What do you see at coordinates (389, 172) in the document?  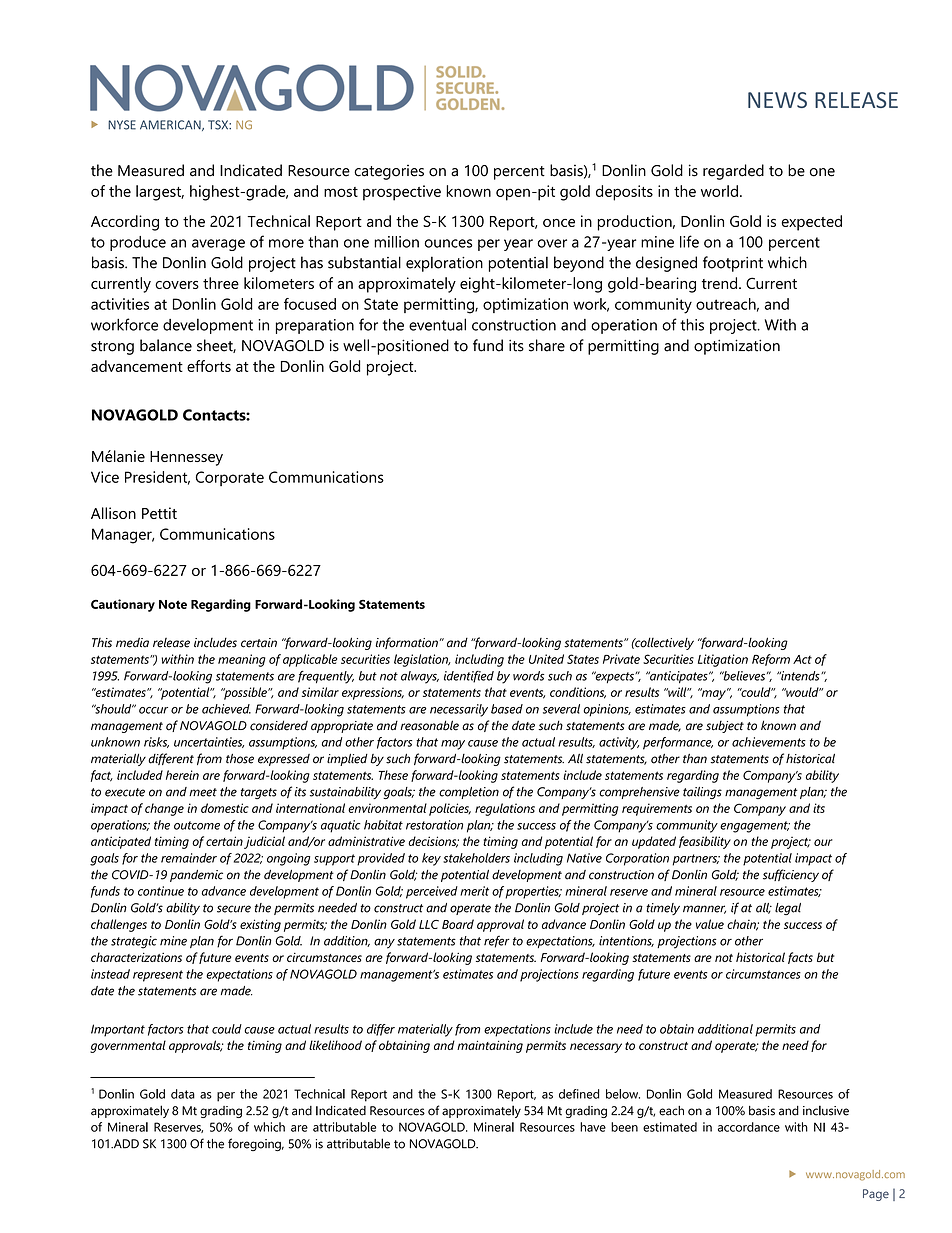 I see `categories` at bounding box center [389, 172].
